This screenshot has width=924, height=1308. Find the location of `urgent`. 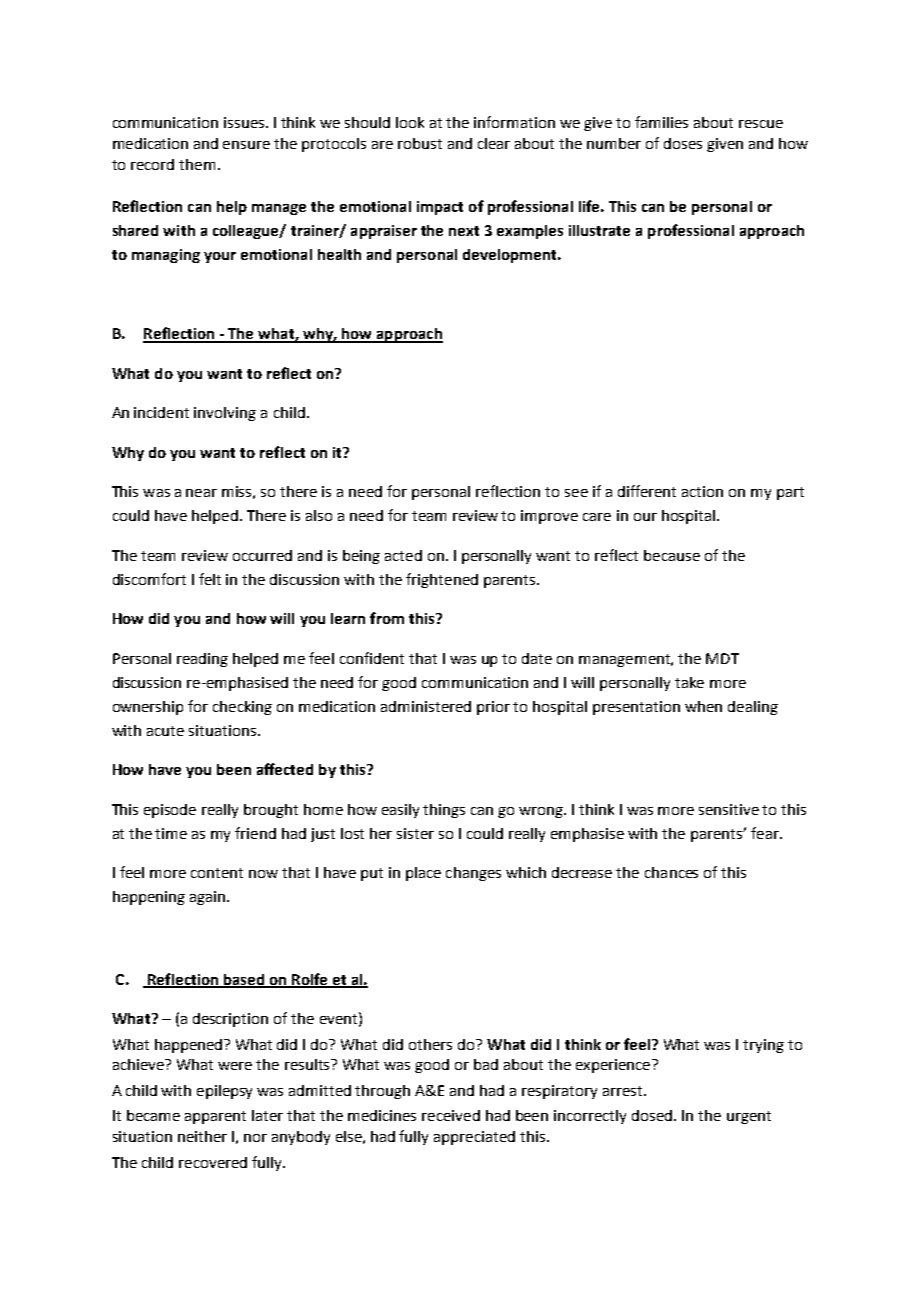

urgent is located at coordinates (749, 1117).
